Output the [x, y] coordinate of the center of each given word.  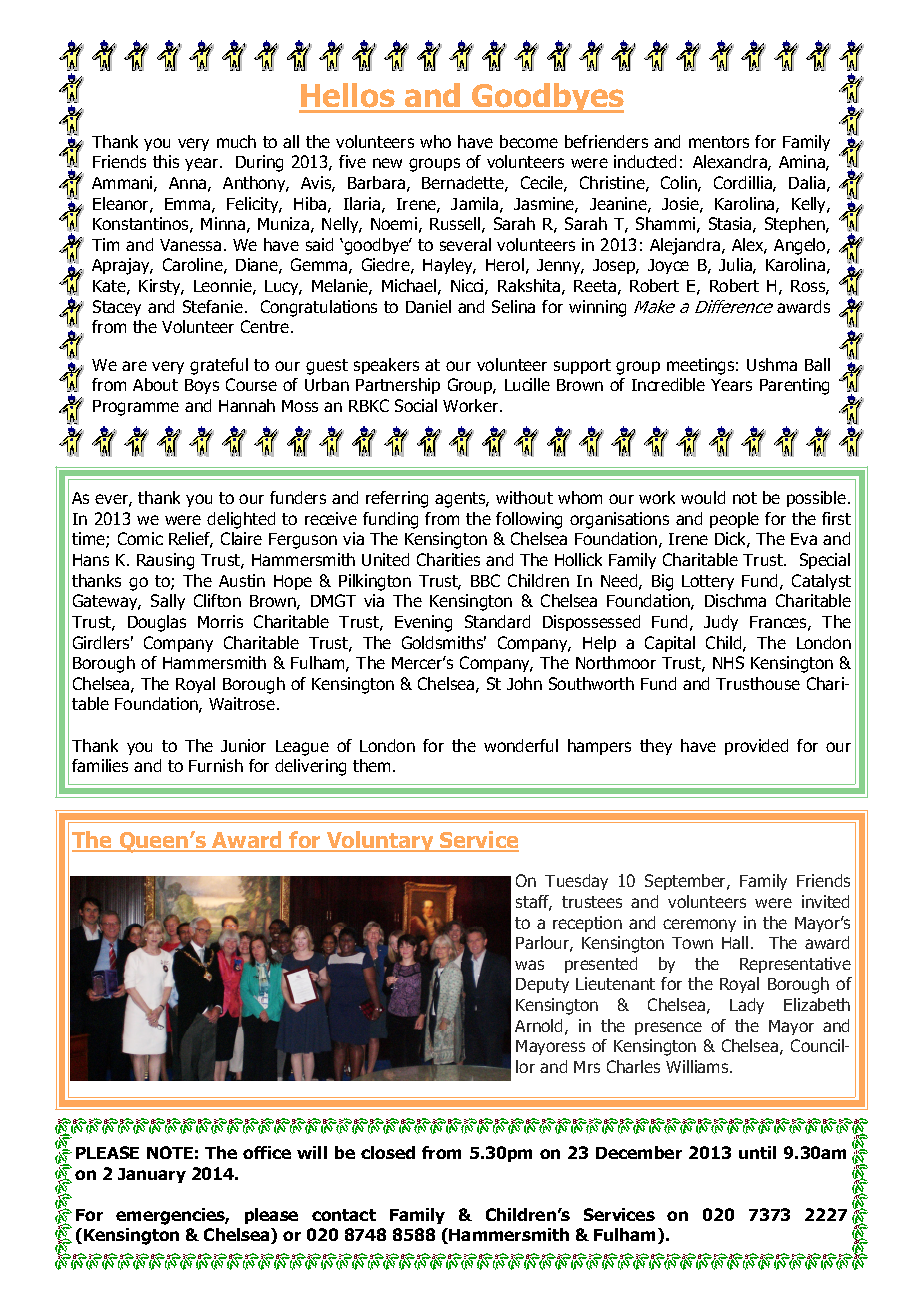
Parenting [794, 386]
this [166, 161]
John [524, 683]
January [152, 1175]
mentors [719, 142]
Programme [136, 408]
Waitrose [242, 703]
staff [534, 903]
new [387, 163]
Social [416, 405]
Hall [735, 942]
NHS [728, 662]
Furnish [216, 765]
